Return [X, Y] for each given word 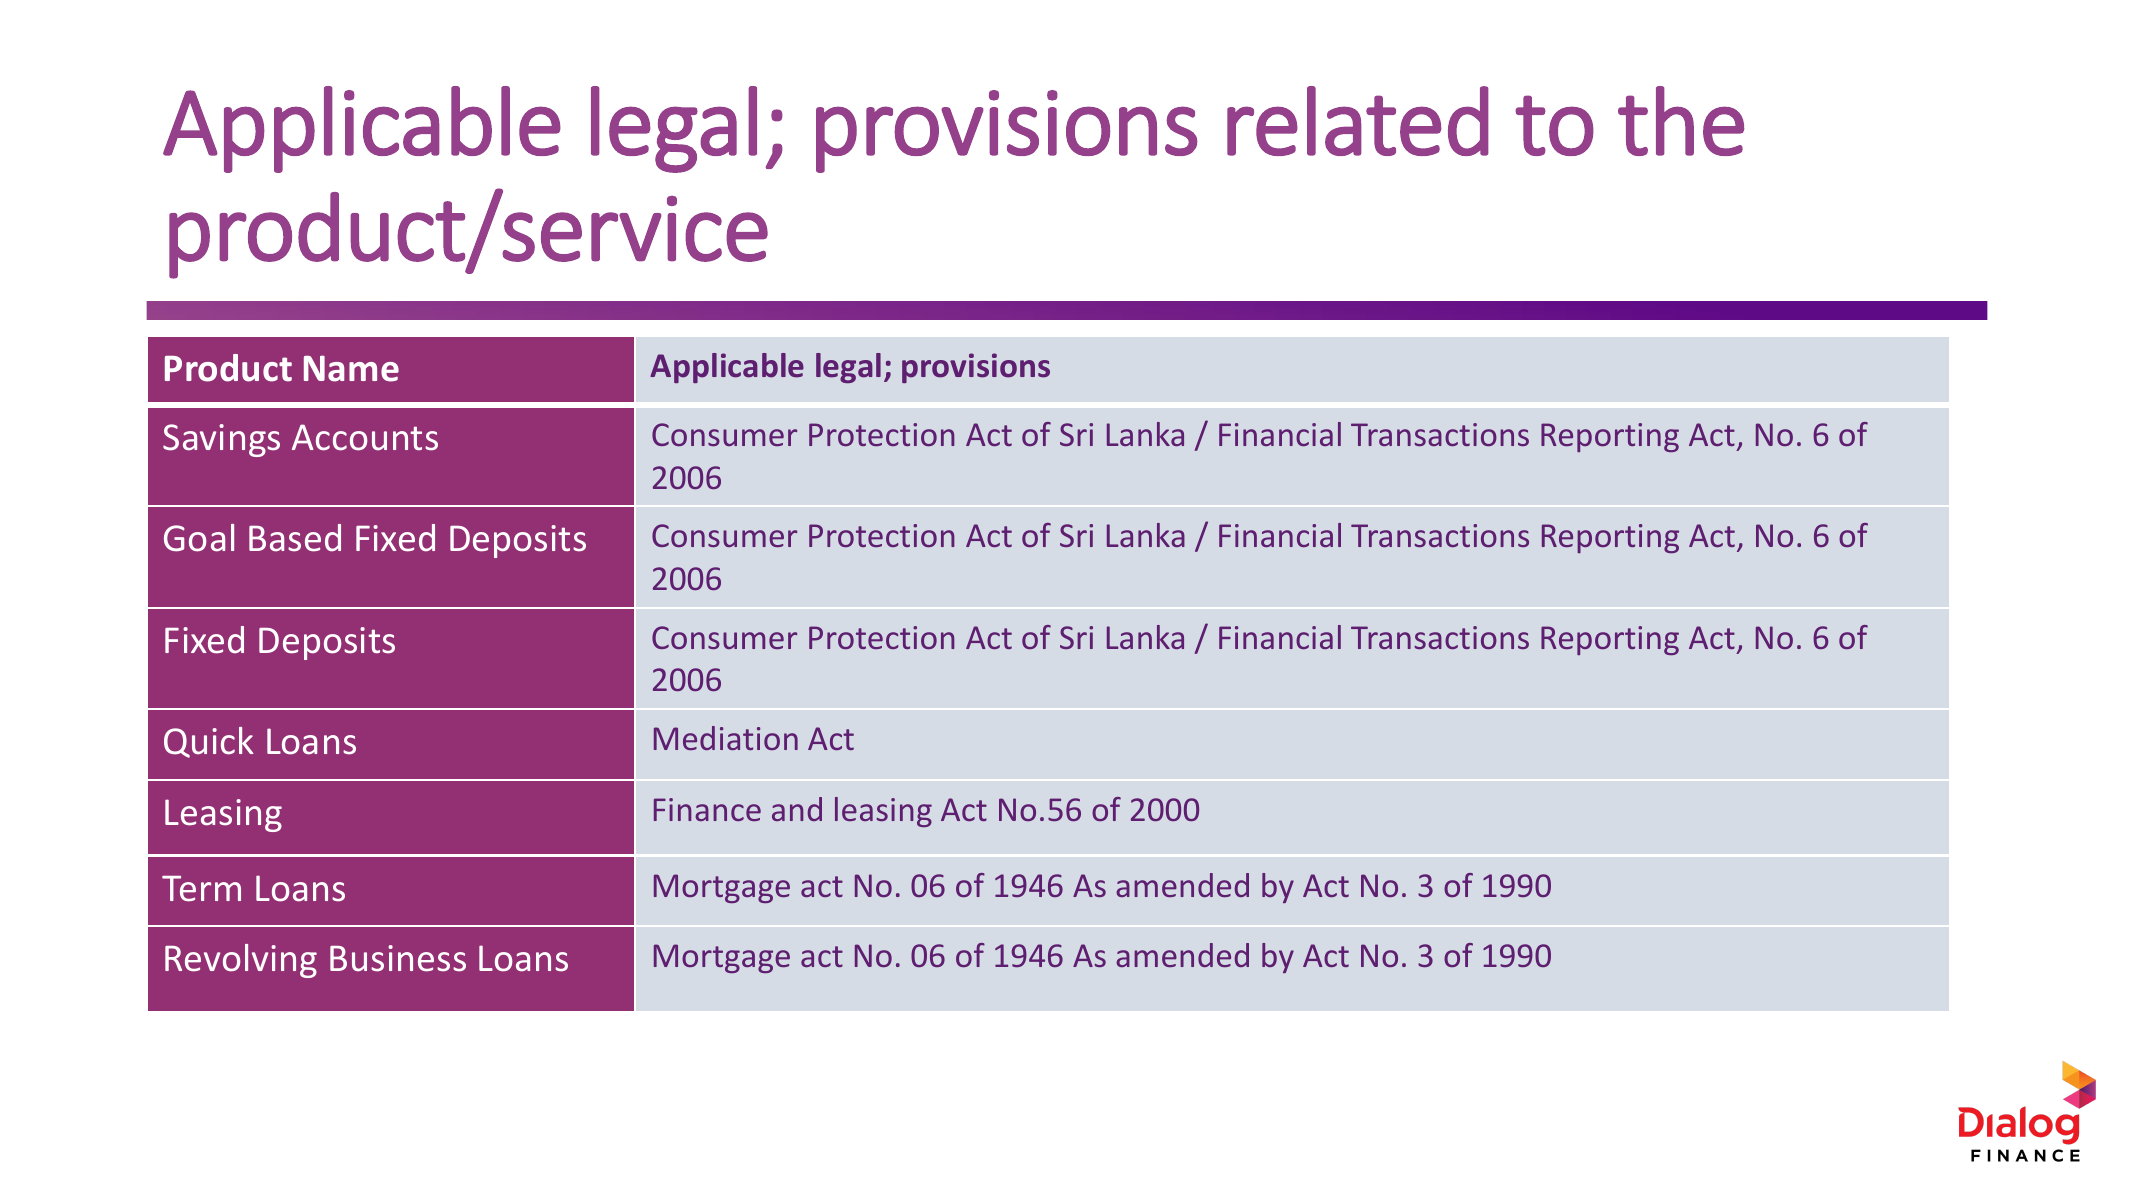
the [1681, 121]
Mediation [726, 738]
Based [295, 538]
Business [398, 958]
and [797, 809]
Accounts [365, 437]
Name [351, 368]
